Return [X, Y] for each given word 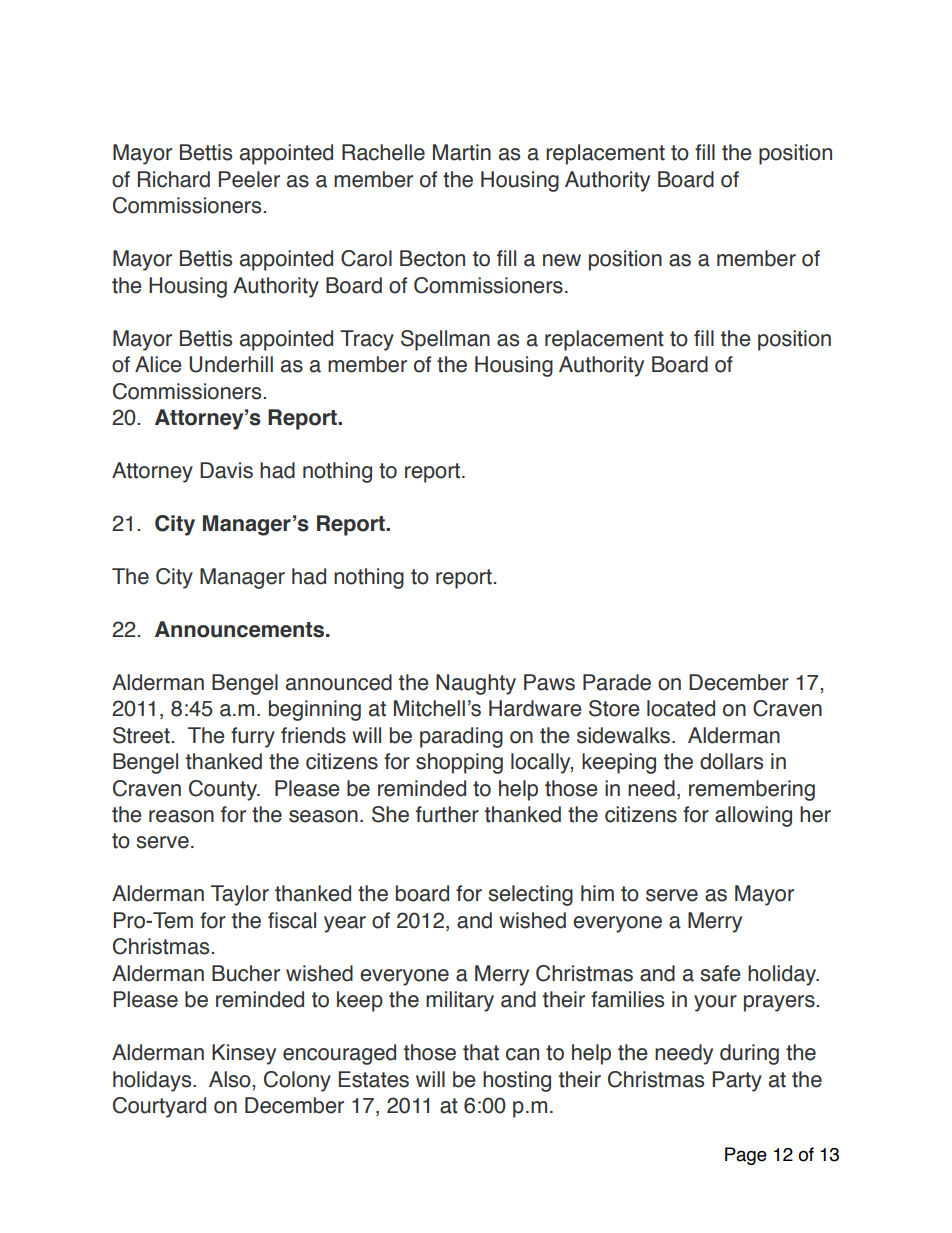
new [562, 260]
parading [461, 737]
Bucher [246, 973]
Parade [617, 682]
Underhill [231, 364]
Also [231, 1079]
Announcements [241, 629]
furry [253, 737]
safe [720, 973]
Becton [432, 258]
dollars [731, 761]
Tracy [367, 340]
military [460, 1001]
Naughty [476, 684]
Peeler [249, 179]
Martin [462, 152]
